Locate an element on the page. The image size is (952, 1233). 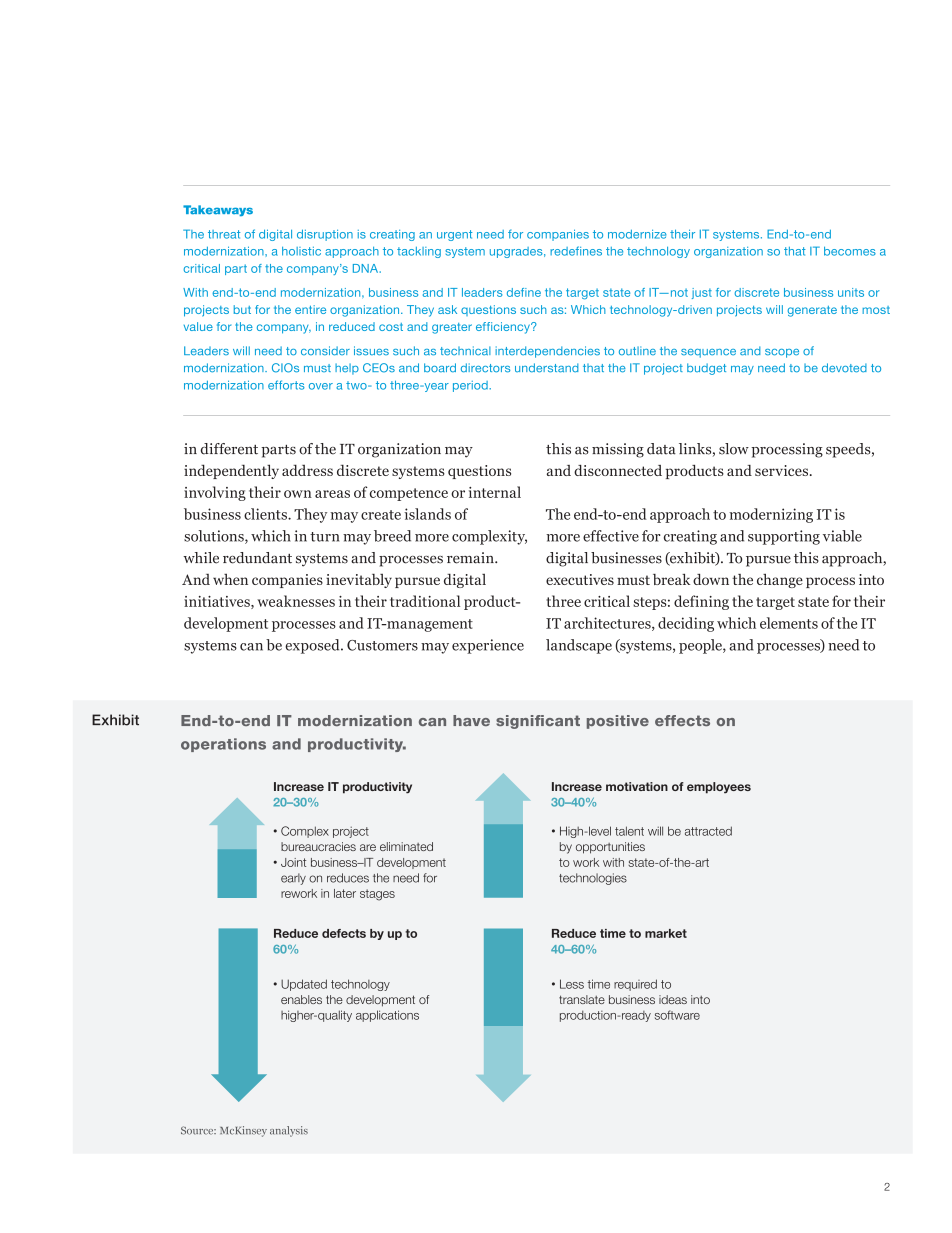
analysis is located at coordinates (289, 1131).
